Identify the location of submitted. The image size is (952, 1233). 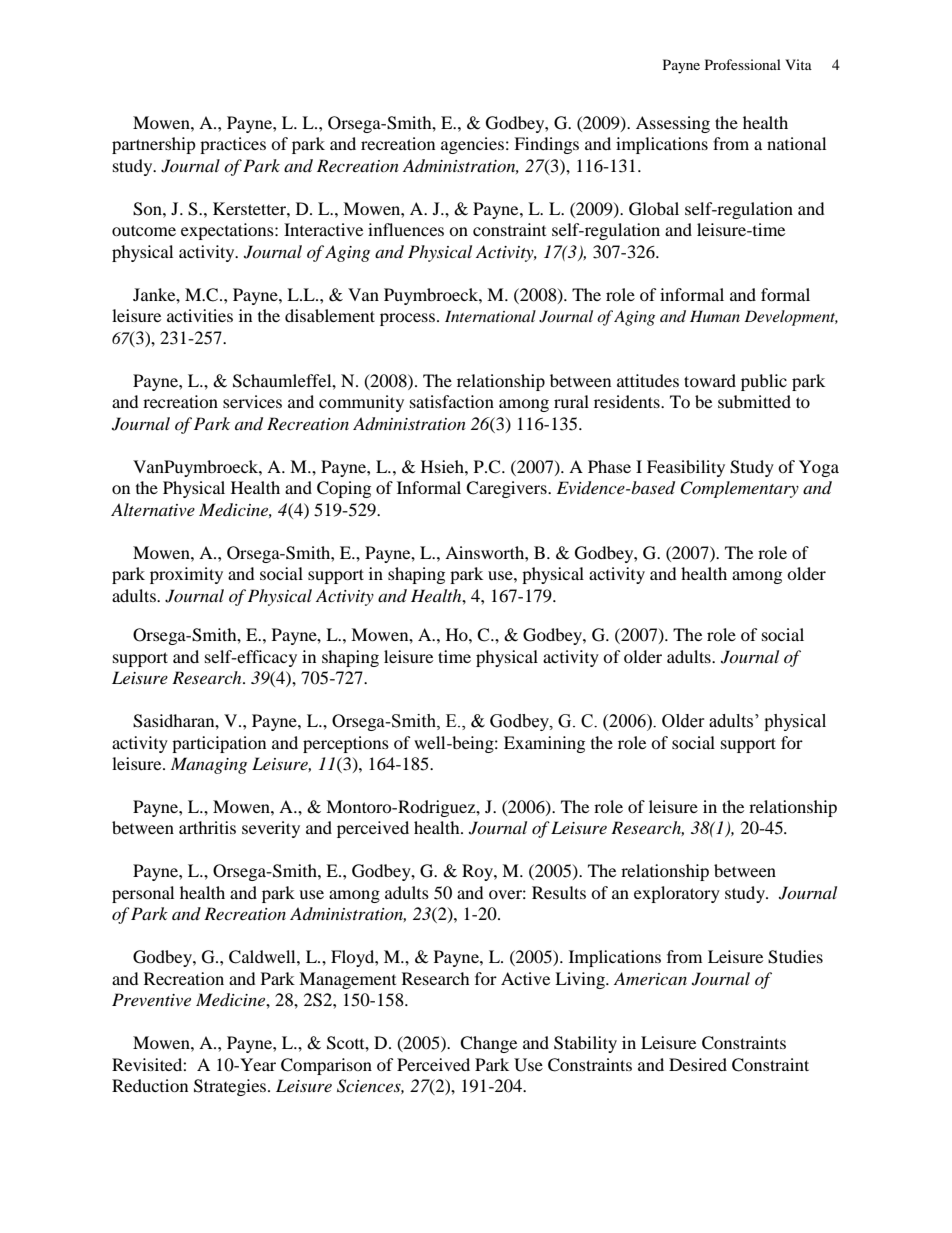
(754, 401).
